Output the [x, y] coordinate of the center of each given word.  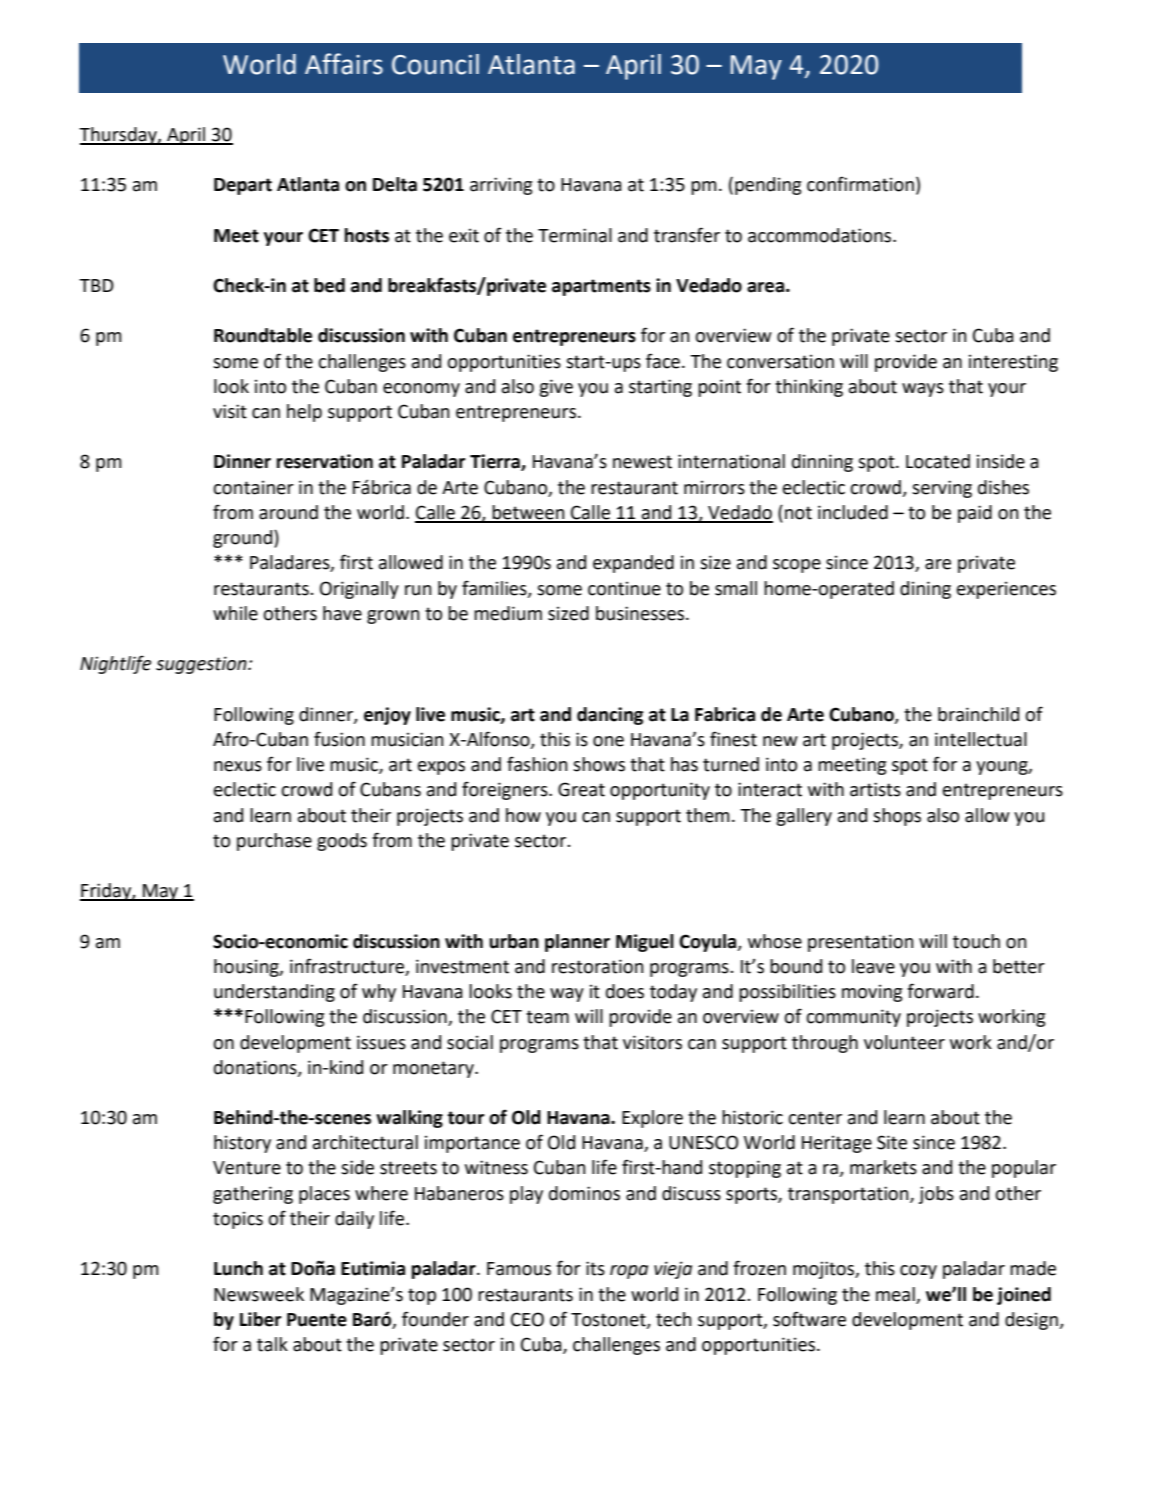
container [253, 487]
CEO [527, 1319]
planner [577, 943]
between [528, 513]
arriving [501, 186]
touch [976, 941]
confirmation [860, 184]
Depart [243, 186]
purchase [274, 842]
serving [942, 489]
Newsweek [259, 1294]
